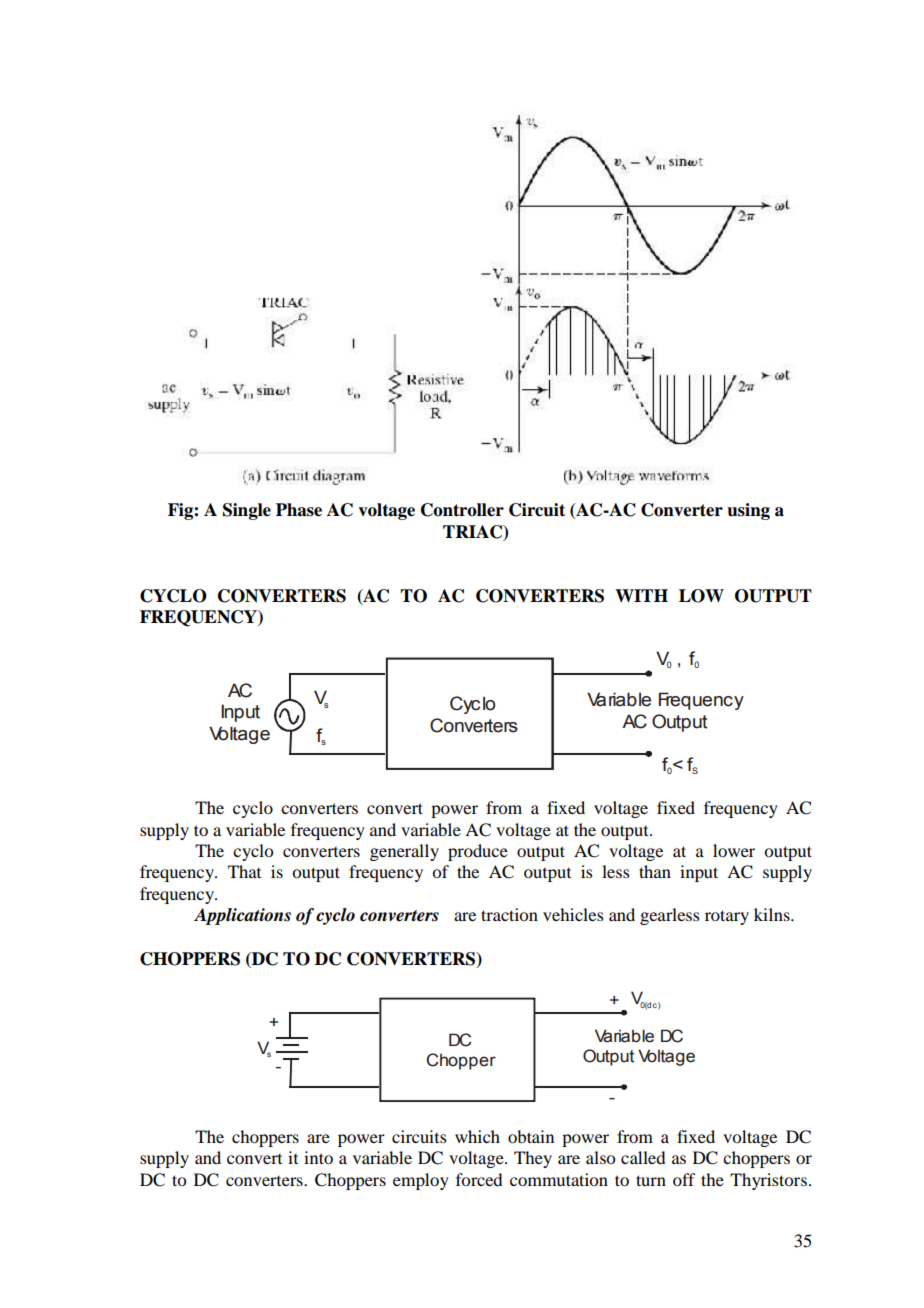 The image size is (924, 1308). Describe the element at coordinates (478, 852) in the screenshot. I see `produce` at that location.
